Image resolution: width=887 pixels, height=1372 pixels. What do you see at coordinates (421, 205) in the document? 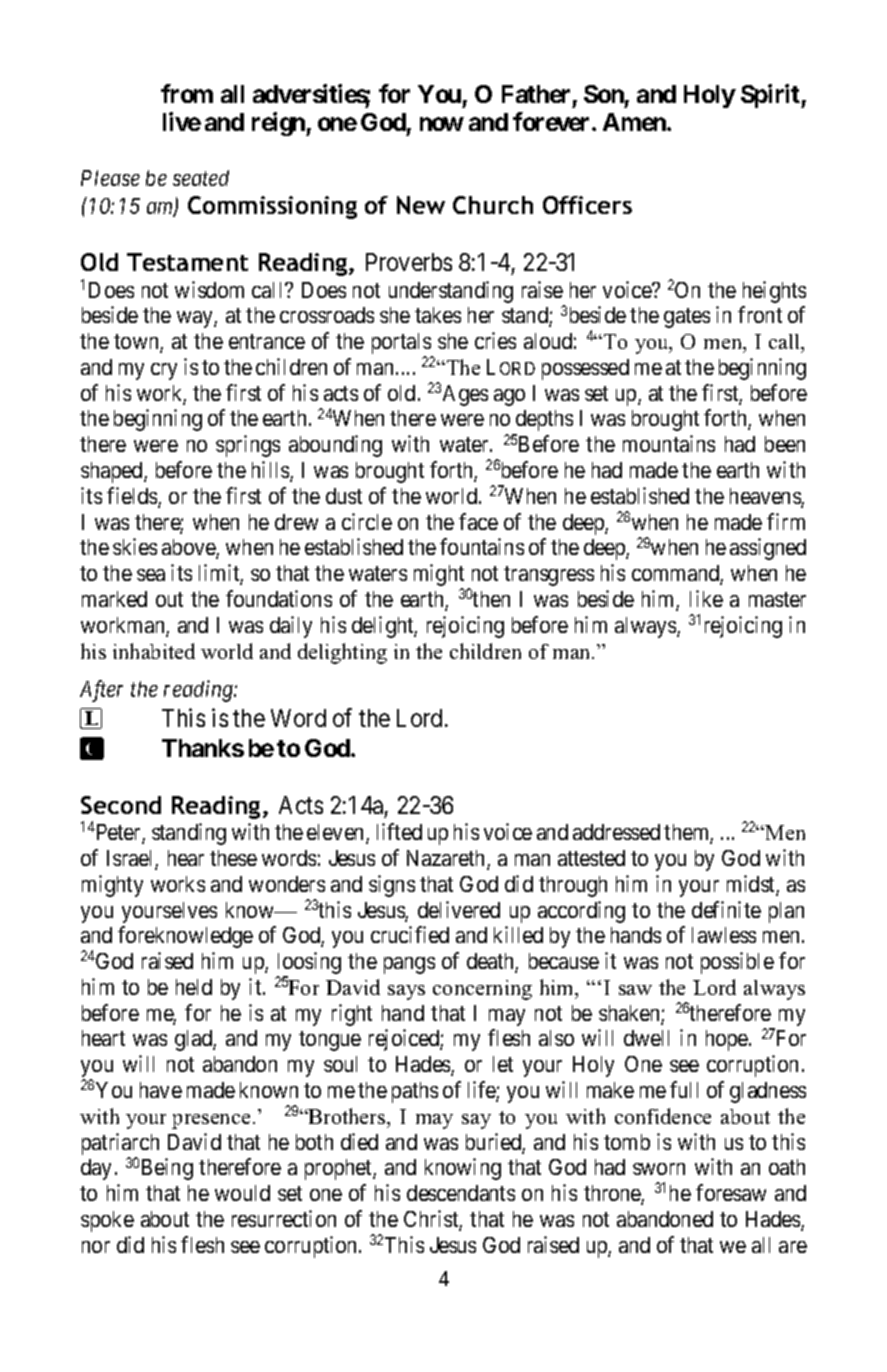
I see `New` at bounding box center [421, 205].
